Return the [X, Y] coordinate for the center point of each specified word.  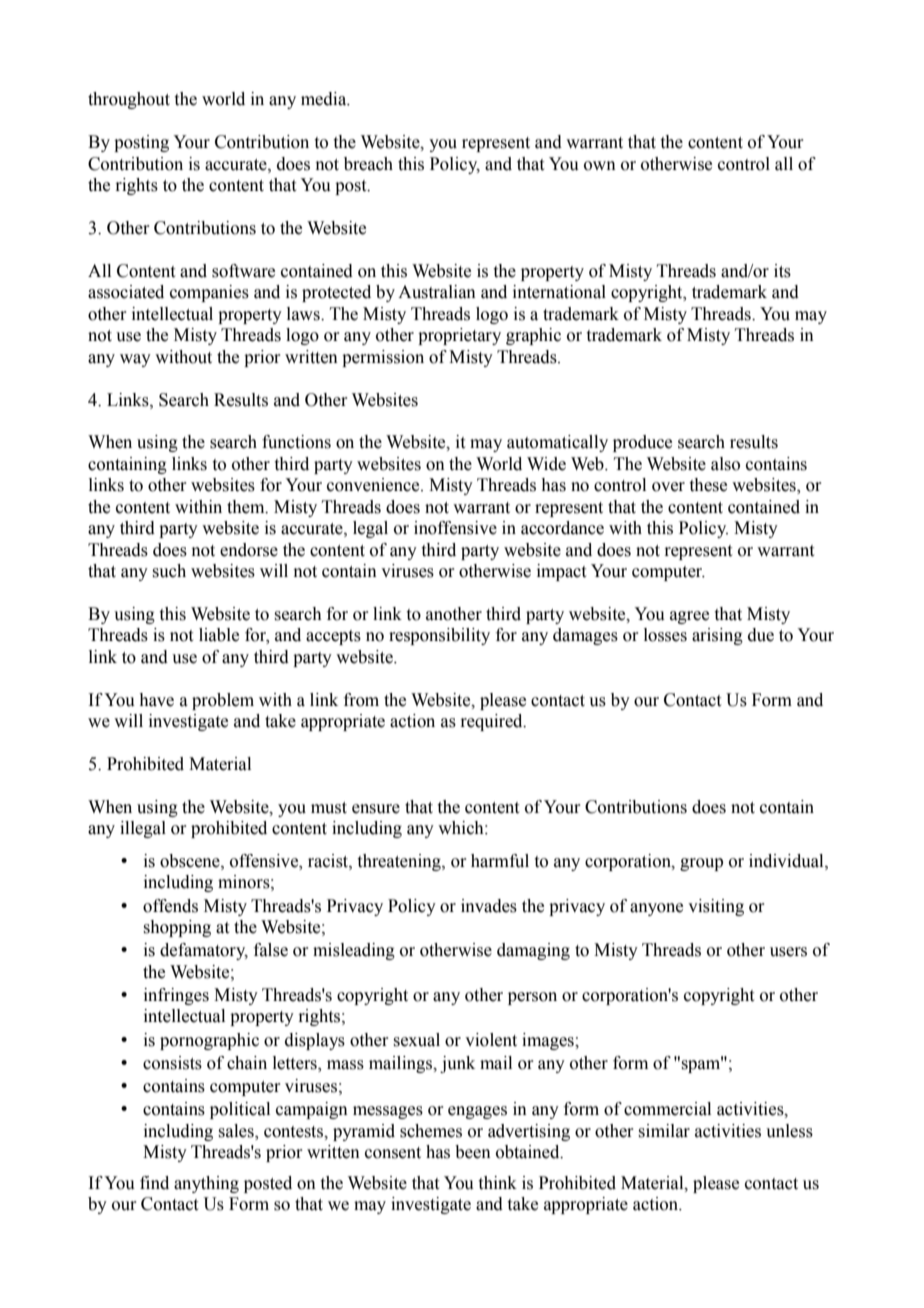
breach [368, 164]
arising [717, 636]
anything [206, 1184]
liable [219, 635]
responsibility [439, 636]
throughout [129, 100]
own [600, 166]
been [473, 1152]
